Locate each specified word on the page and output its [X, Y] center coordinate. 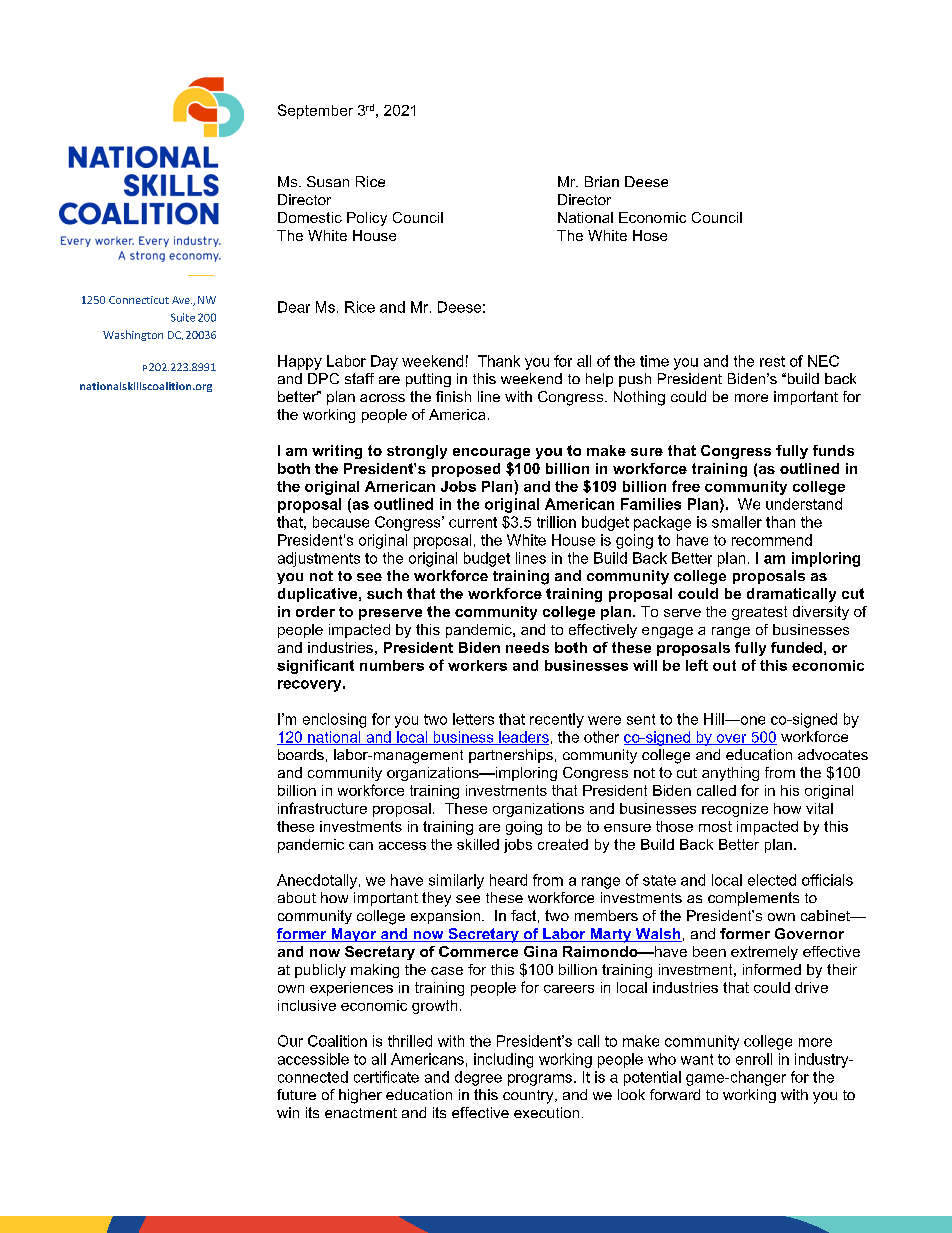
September [315, 111]
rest [772, 361]
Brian [602, 181]
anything [730, 774]
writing [337, 452]
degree [478, 1078]
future [296, 1094]
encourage [491, 453]
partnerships [511, 756]
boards [301, 754]
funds [833, 450]
